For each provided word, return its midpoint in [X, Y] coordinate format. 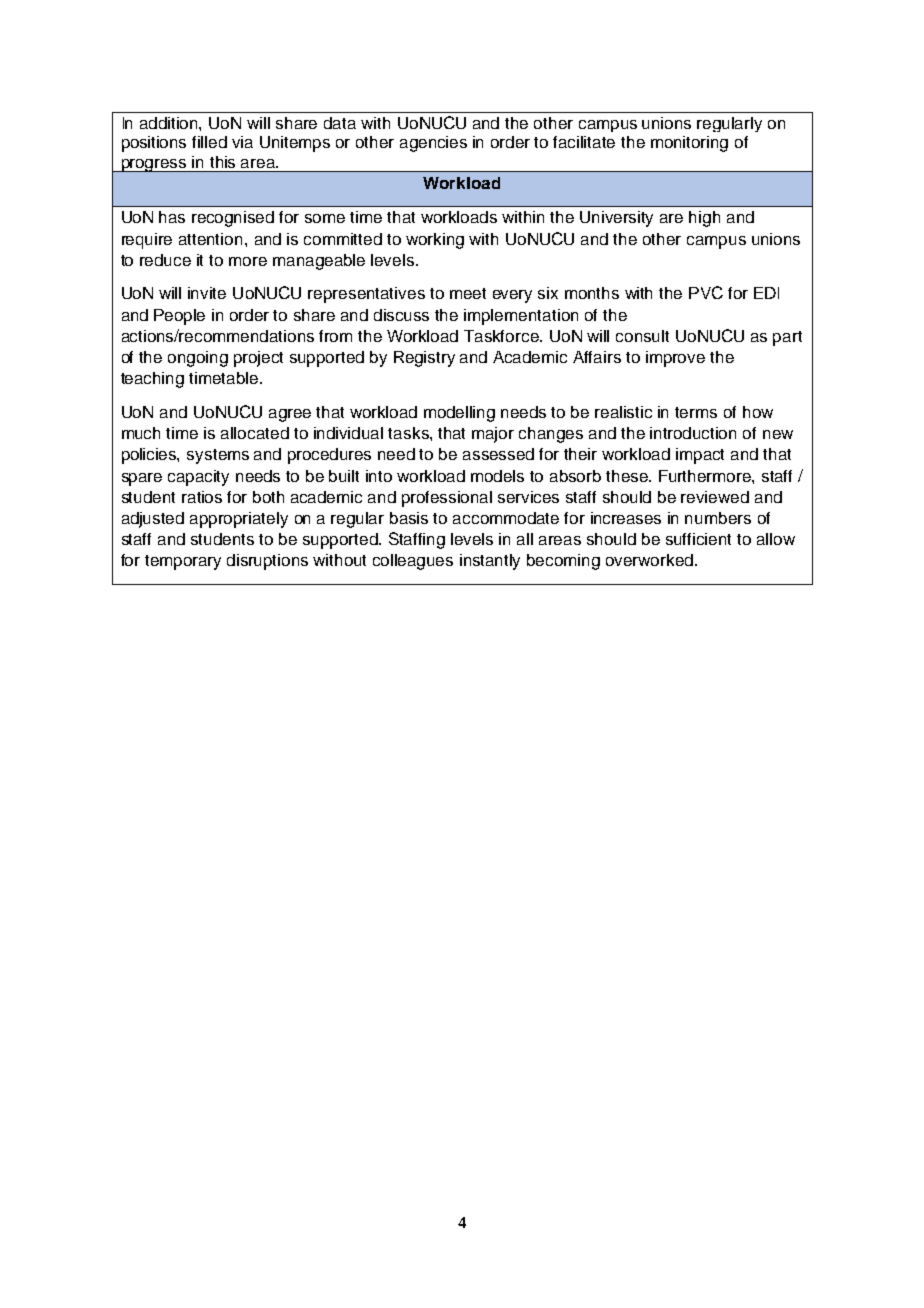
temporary [183, 562]
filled [209, 142]
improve [675, 359]
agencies [433, 144]
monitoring [689, 144]
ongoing [198, 359]
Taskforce [502, 336]
